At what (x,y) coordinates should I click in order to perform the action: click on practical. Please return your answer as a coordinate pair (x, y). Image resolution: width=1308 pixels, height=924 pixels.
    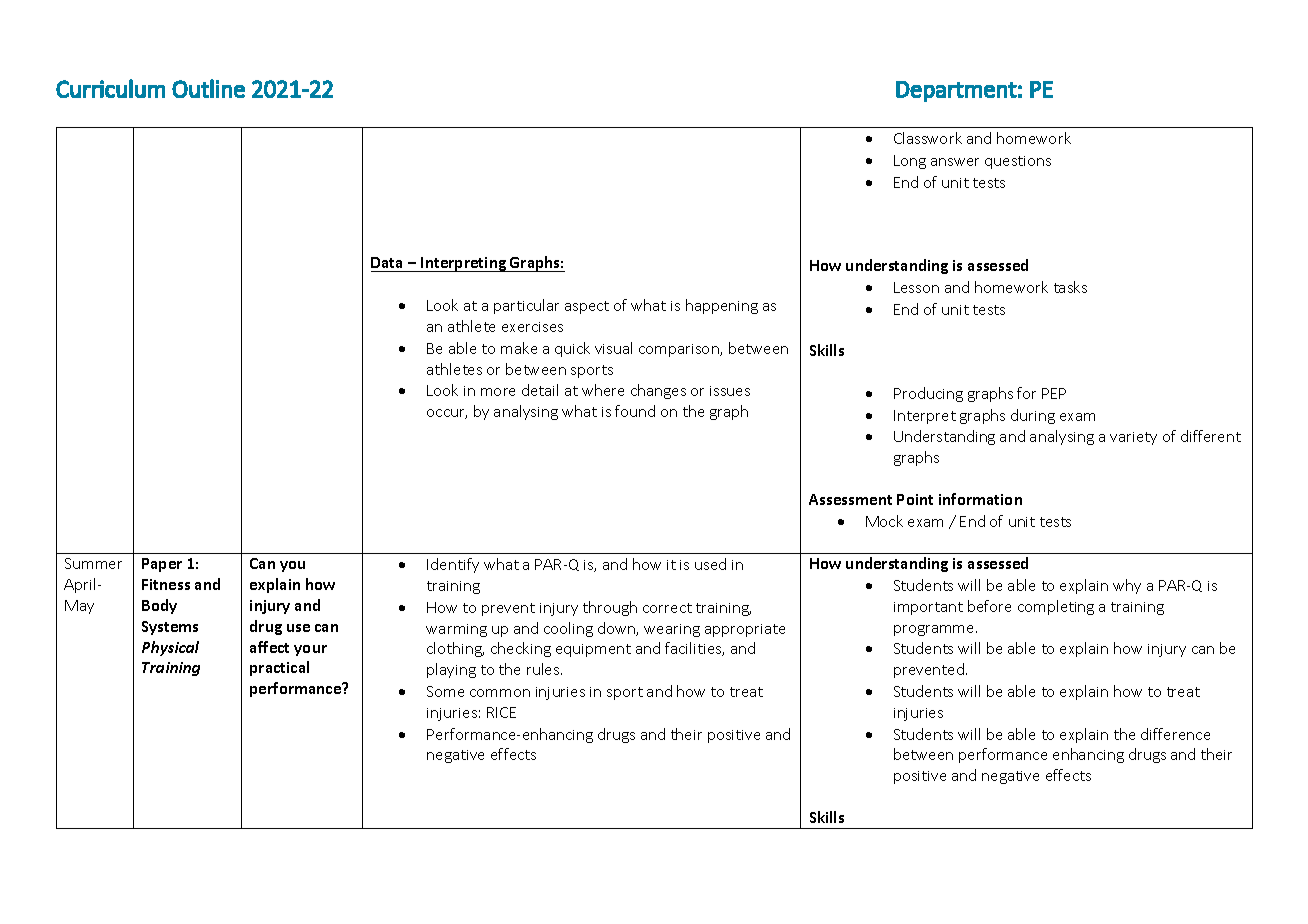
    Looking at the image, I should click on (279, 668).
